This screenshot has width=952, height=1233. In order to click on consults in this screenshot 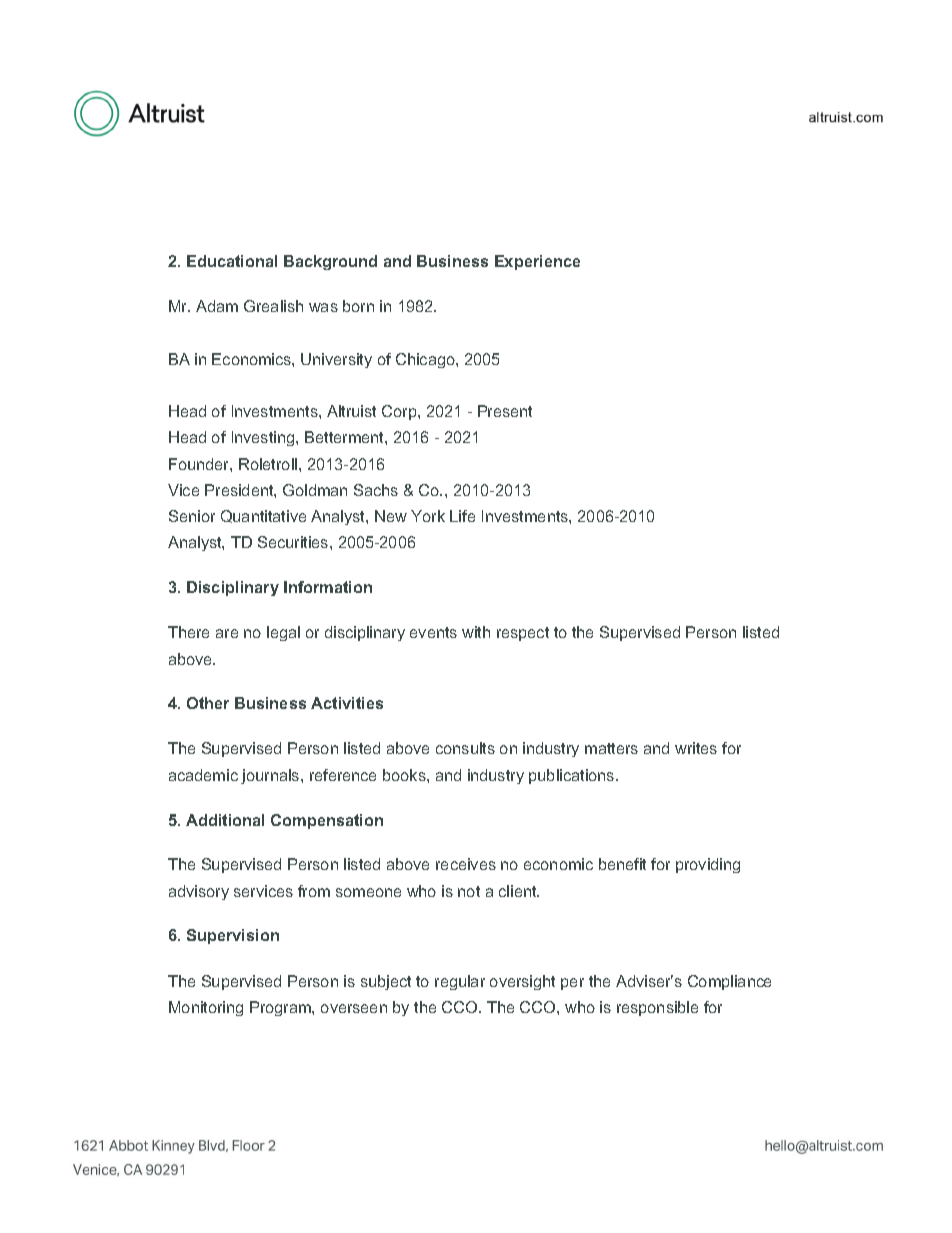, I will do `click(465, 748)`.
